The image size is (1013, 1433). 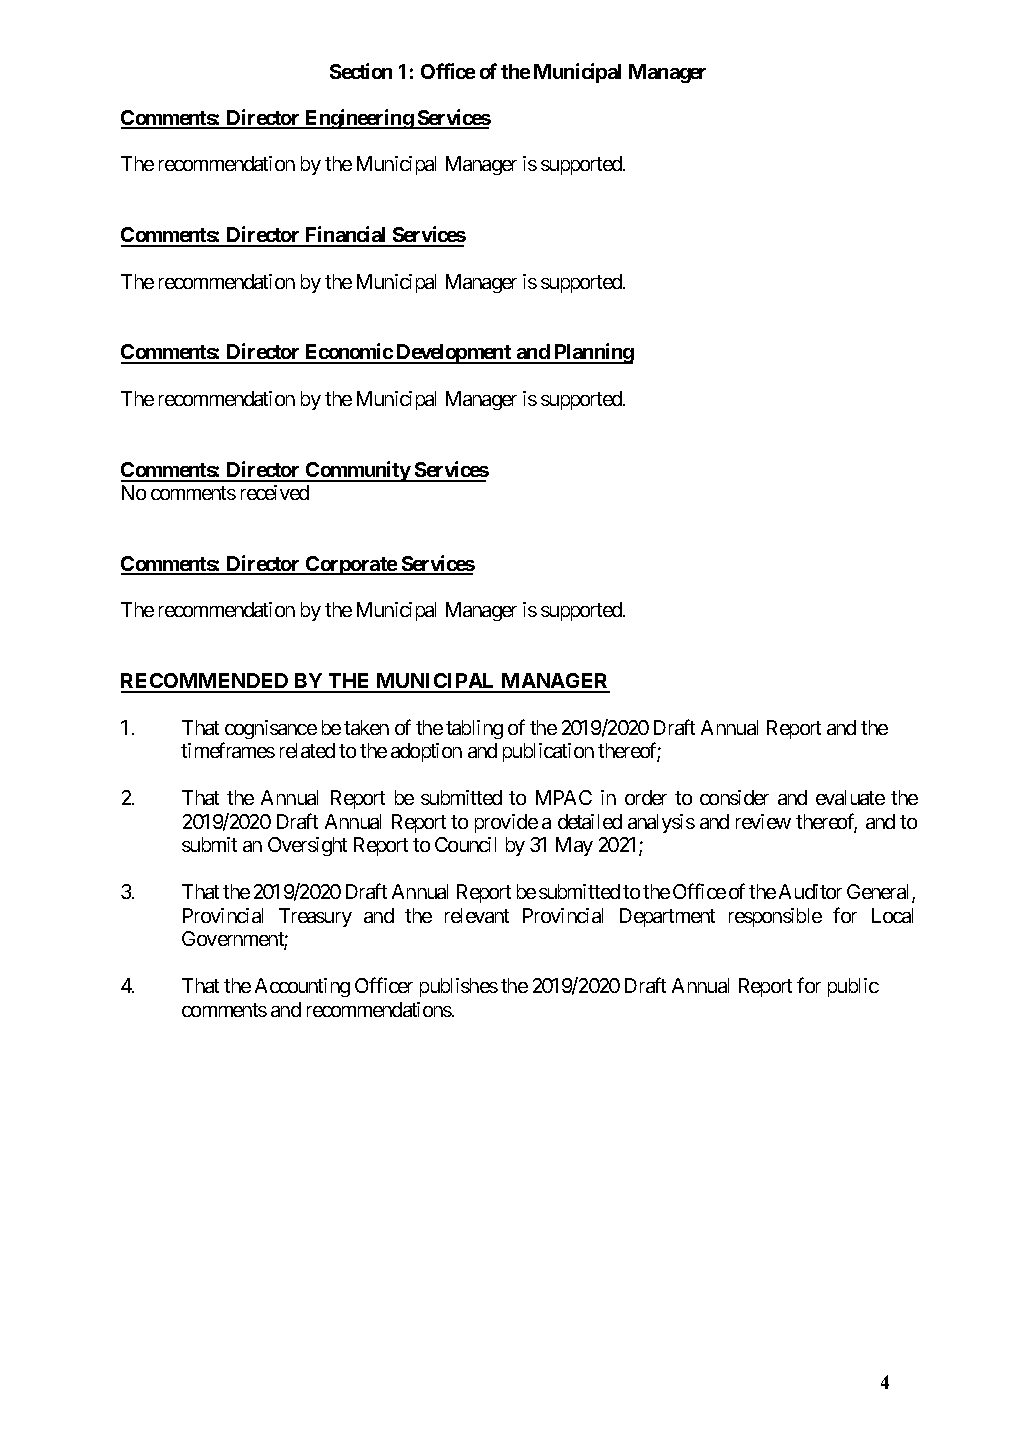 What do you see at coordinates (361, 71) in the screenshot?
I see `Section` at bounding box center [361, 71].
